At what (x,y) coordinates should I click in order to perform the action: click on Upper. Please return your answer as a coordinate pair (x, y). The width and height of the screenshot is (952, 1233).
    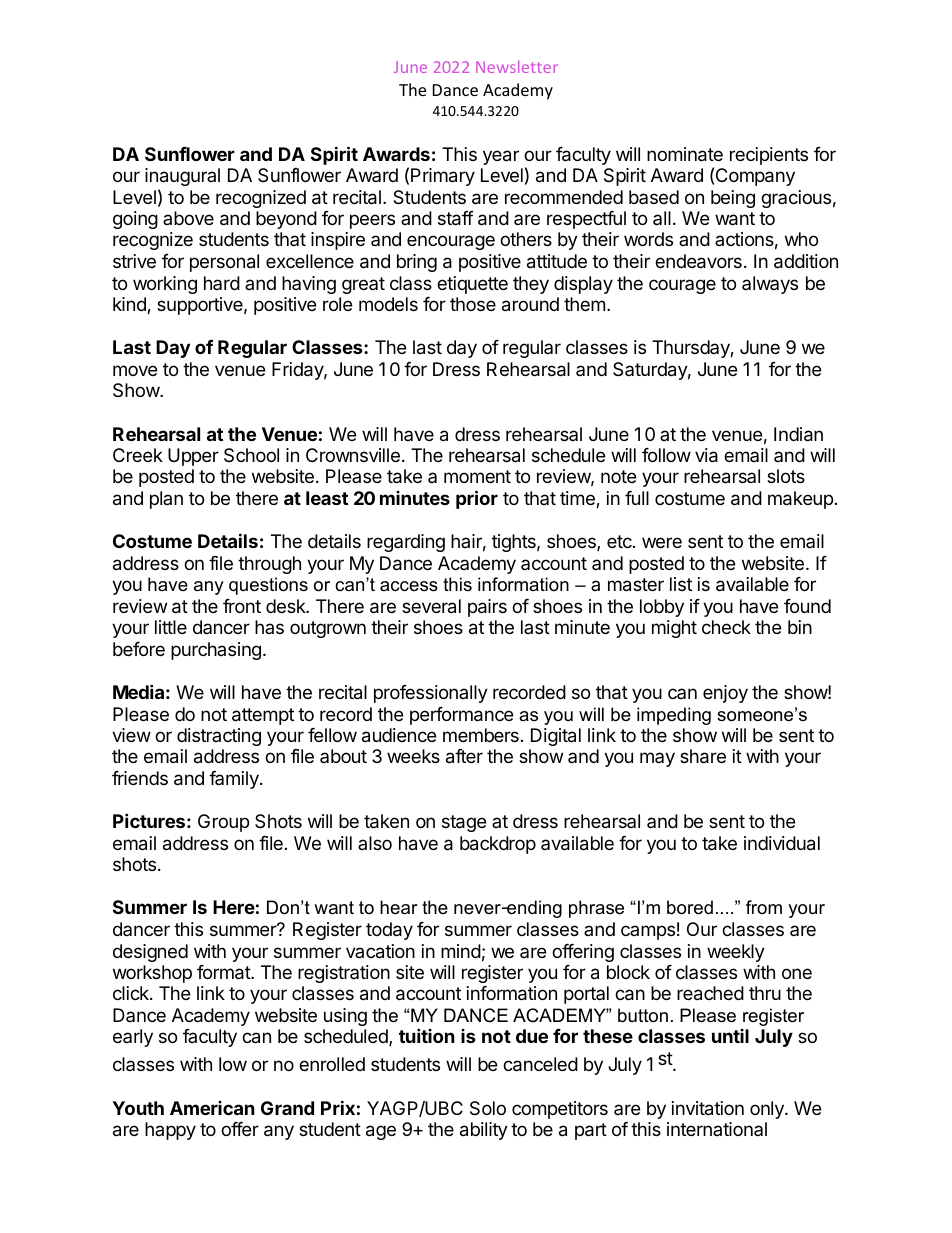
    Looking at the image, I should click on (193, 457).
